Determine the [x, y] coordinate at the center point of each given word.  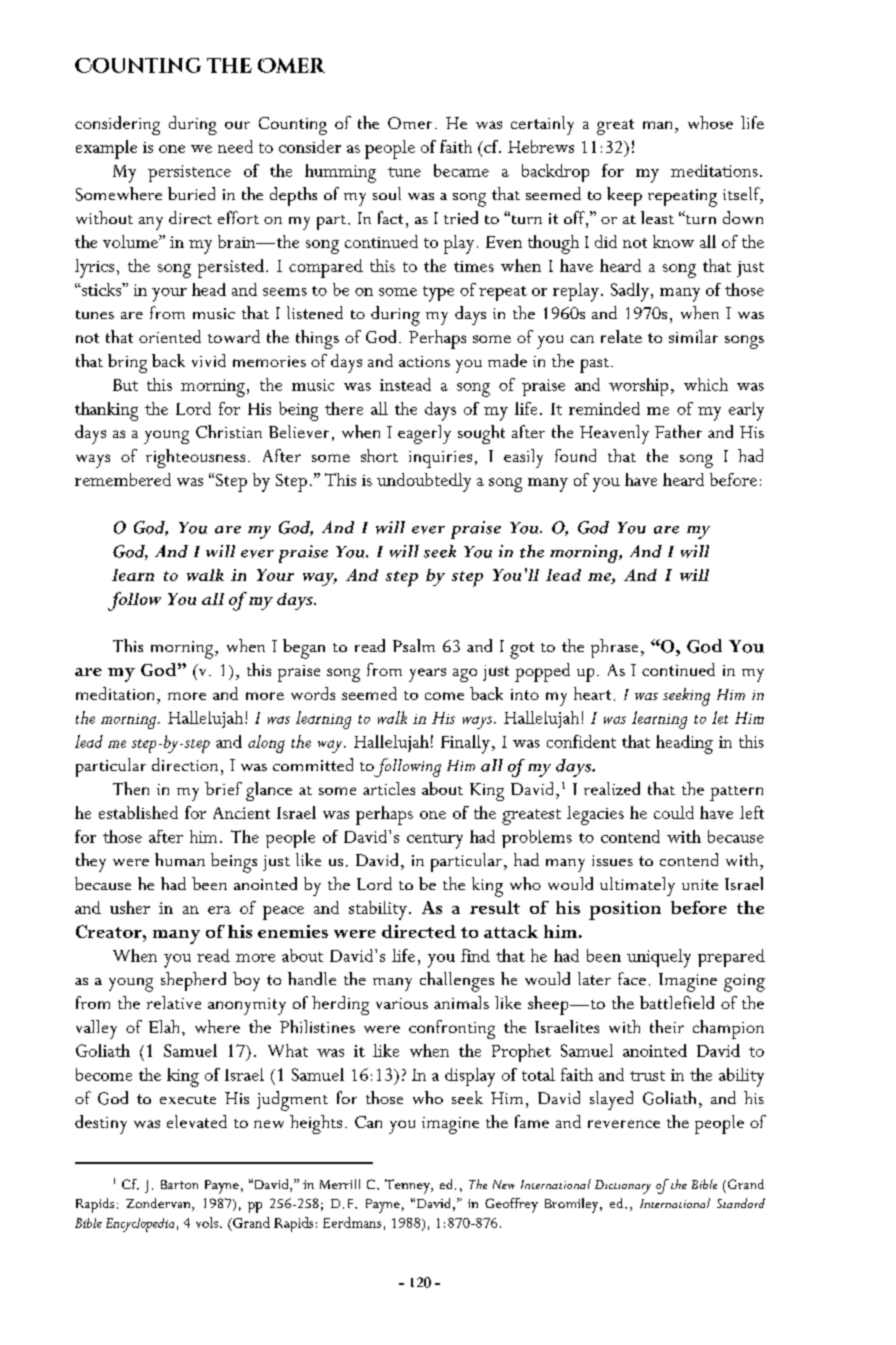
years [427, 675]
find [475, 955]
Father [678, 431]
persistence [189, 173]
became [461, 170]
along [266, 744]
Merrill [340, 1184]
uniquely [659, 958]
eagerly [424, 434]
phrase [614, 648]
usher [130, 907]
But [125, 385]
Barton [179, 1184]
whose [710, 122]
